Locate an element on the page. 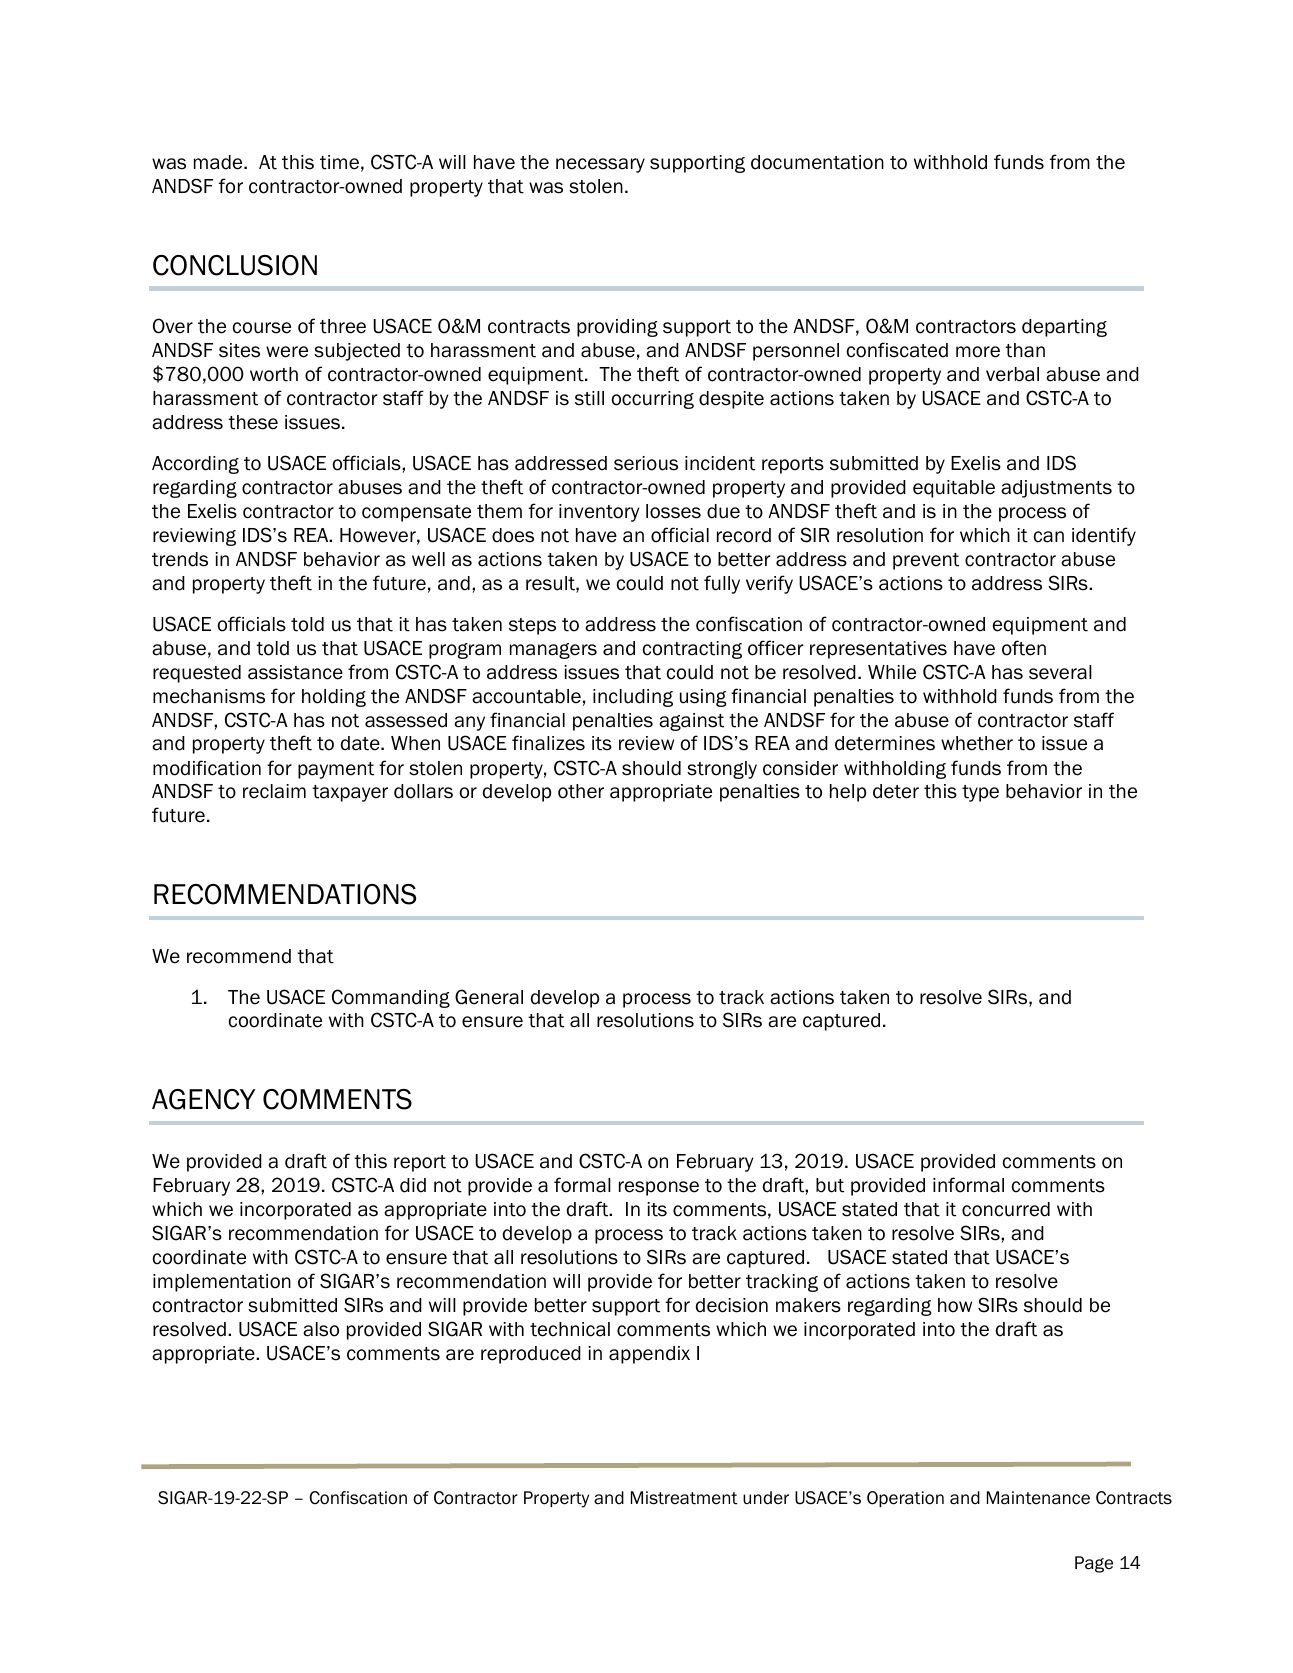 The image size is (1293, 1673). necessary is located at coordinates (600, 165).
